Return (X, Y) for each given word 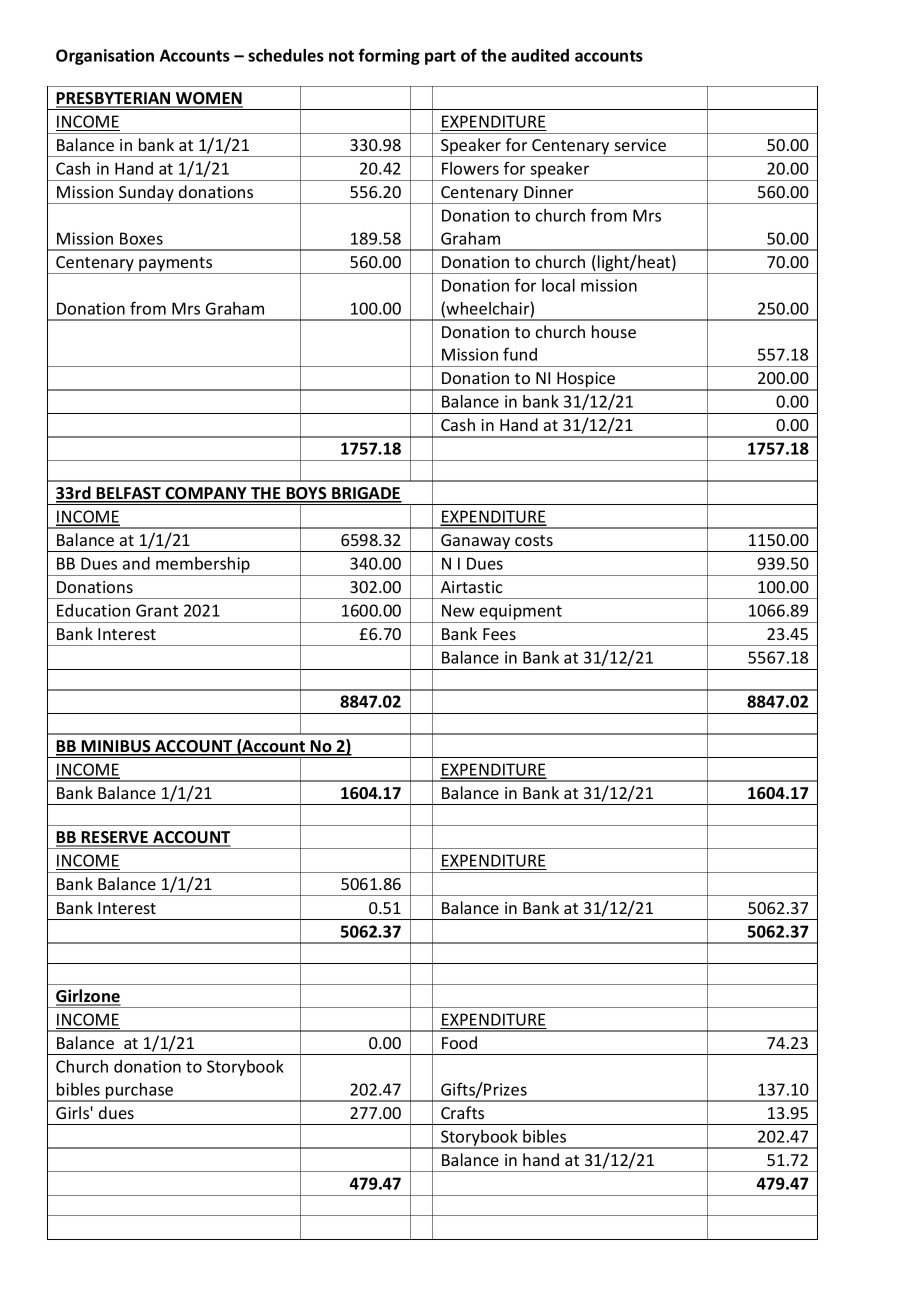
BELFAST (128, 494)
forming (389, 56)
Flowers (470, 168)
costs (534, 540)
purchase (140, 1092)
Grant (157, 610)
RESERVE (115, 838)
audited (540, 55)
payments (176, 265)
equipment (521, 613)
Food (459, 1042)
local (558, 285)
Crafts (462, 1112)
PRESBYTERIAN (114, 99)
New (458, 610)
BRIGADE (366, 494)
